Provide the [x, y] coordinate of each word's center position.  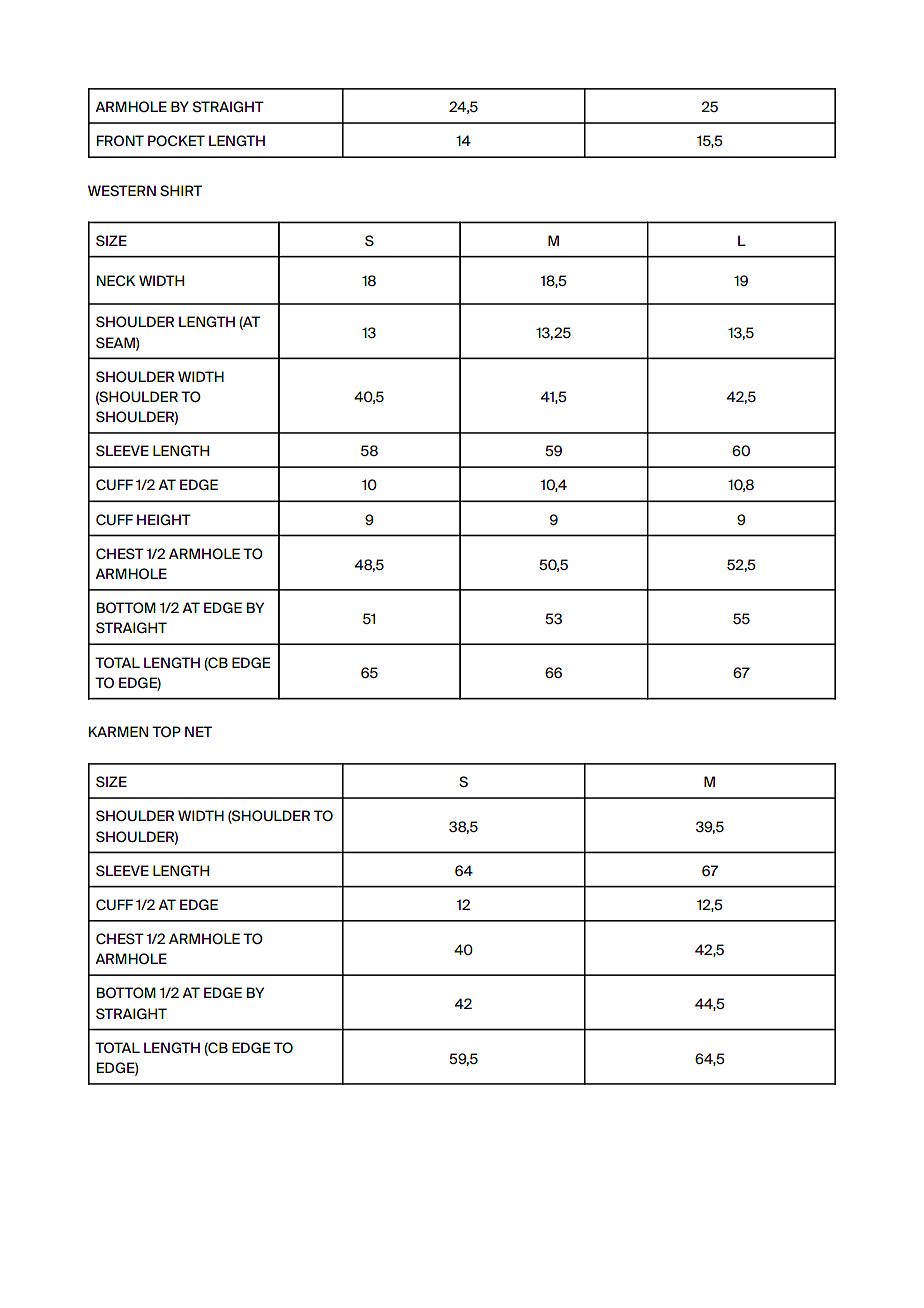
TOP [166, 731]
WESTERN [122, 190]
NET [198, 731]
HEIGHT [164, 519]
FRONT [120, 140]
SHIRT [181, 190]
